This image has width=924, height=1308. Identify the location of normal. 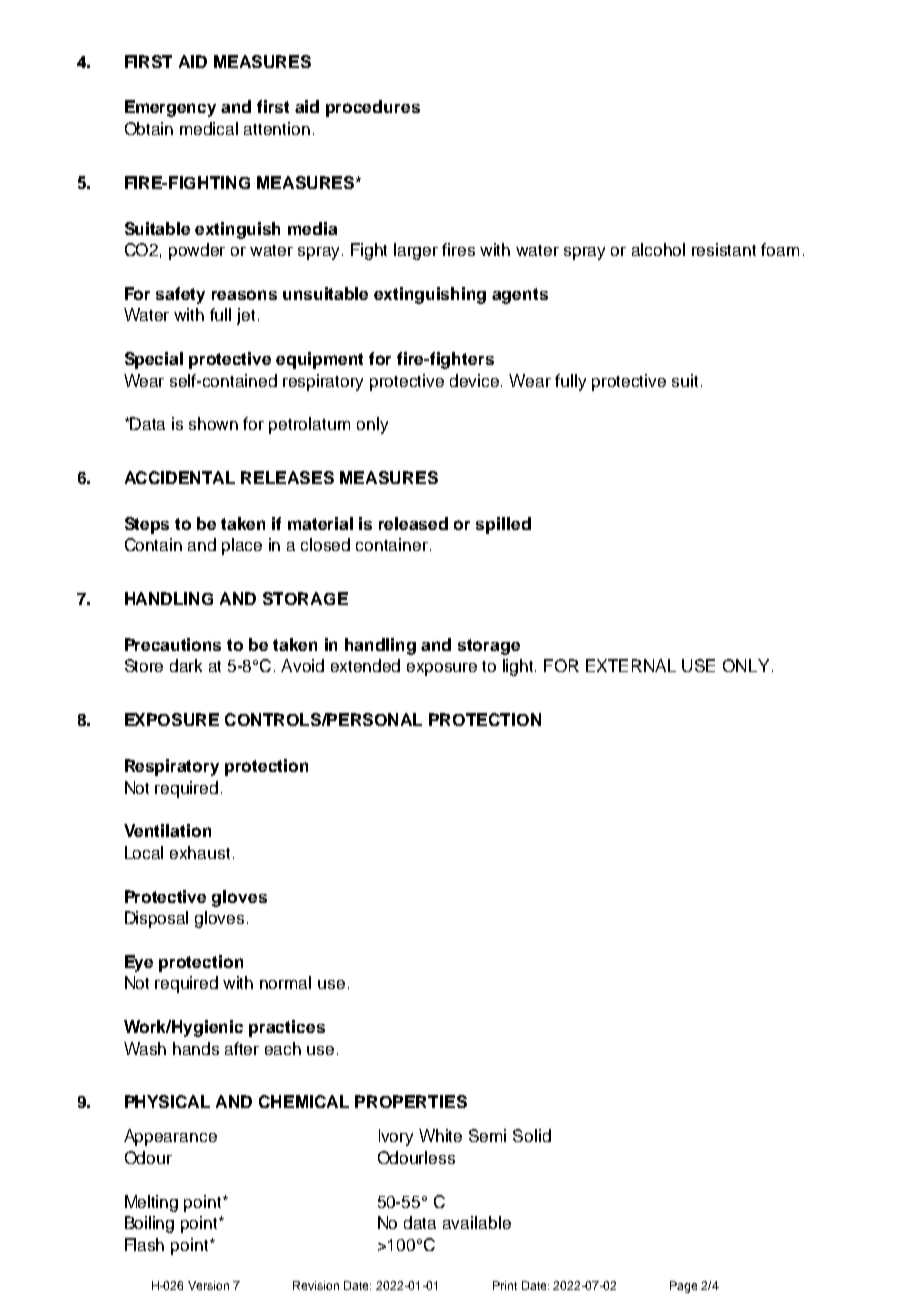
(285, 982).
